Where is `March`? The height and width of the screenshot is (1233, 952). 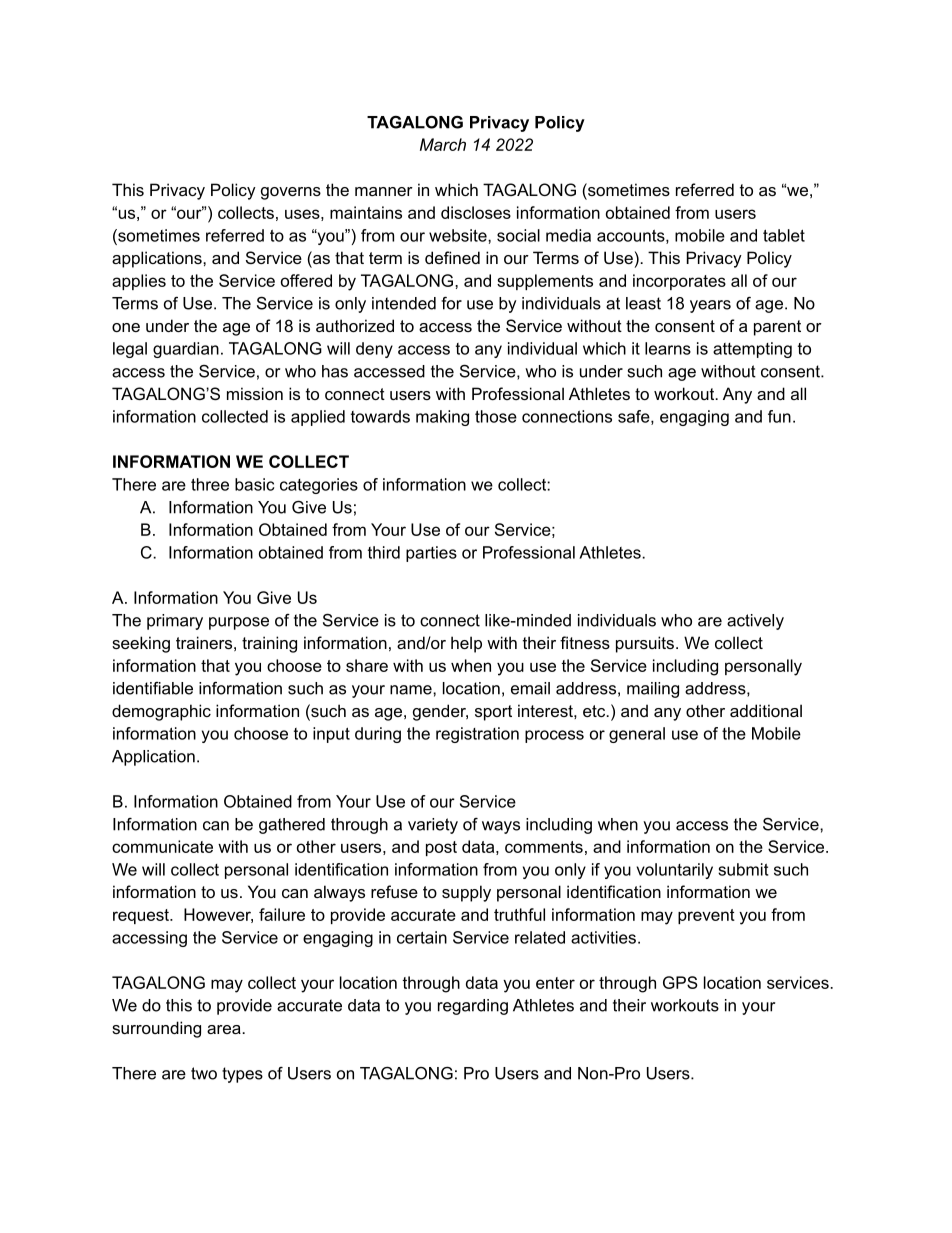 March is located at coordinates (443, 144).
